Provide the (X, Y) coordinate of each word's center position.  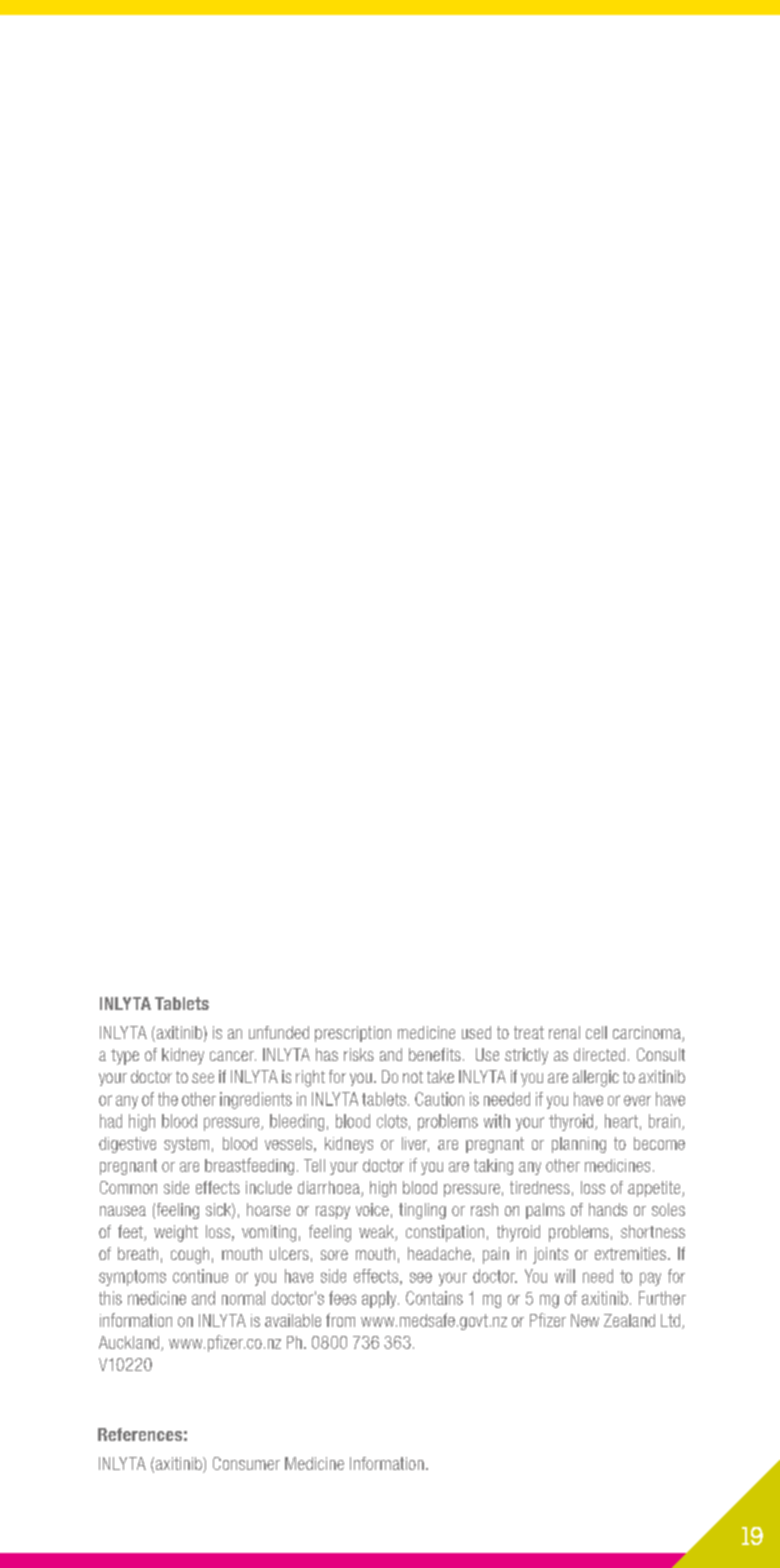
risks (359, 1054)
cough (190, 1255)
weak (377, 1233)
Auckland (129, 1342)
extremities (630, 1253)
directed (599, 1054)
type (125, 1057)
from (340, 1320)
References (140, 1434)
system (186, 1145)
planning (579, 1145)
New (585, 1320)
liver (415, 1144)
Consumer (246, 1463)
